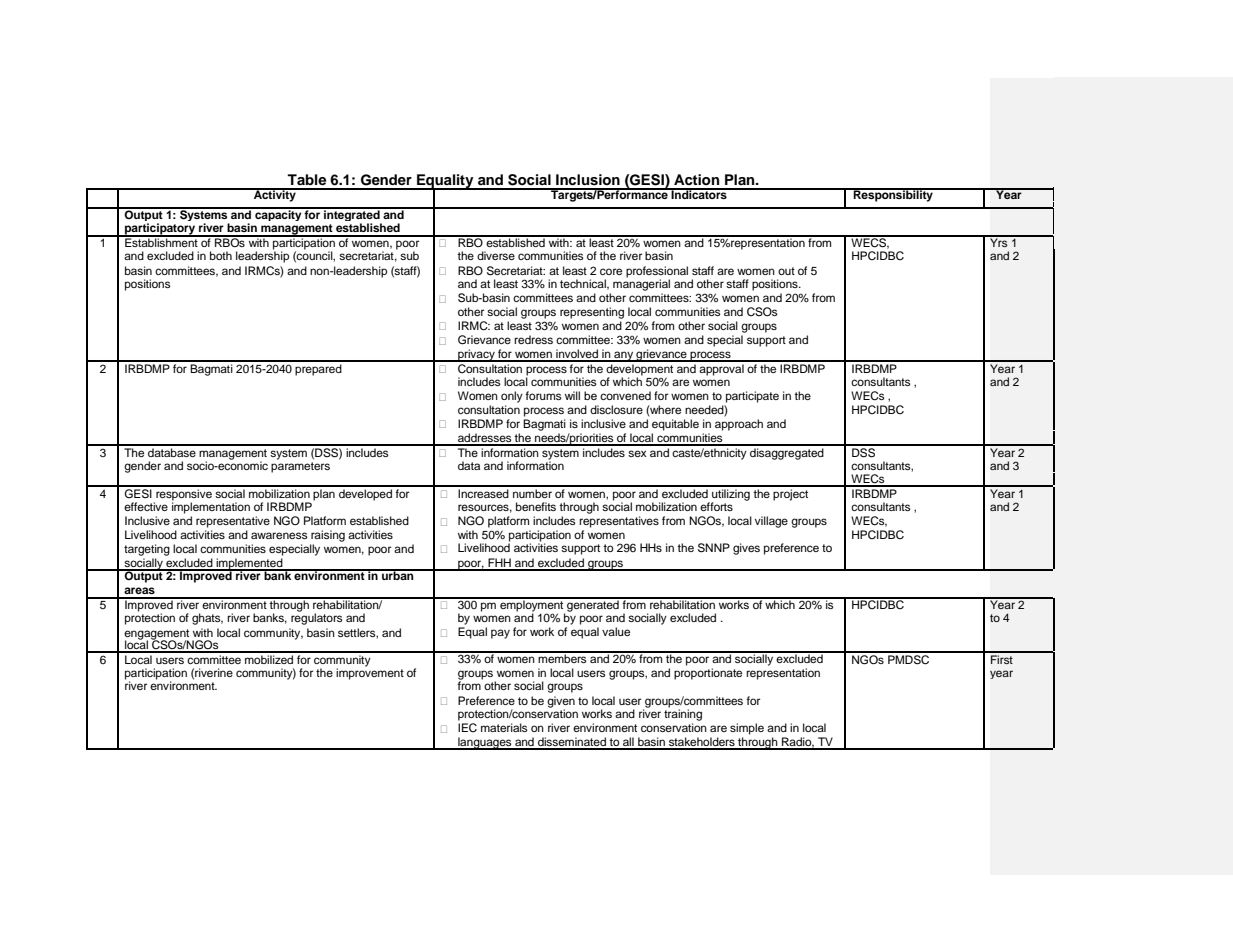 This document has height=952, width=1233. I want to click on simple, so click(747, 729).
